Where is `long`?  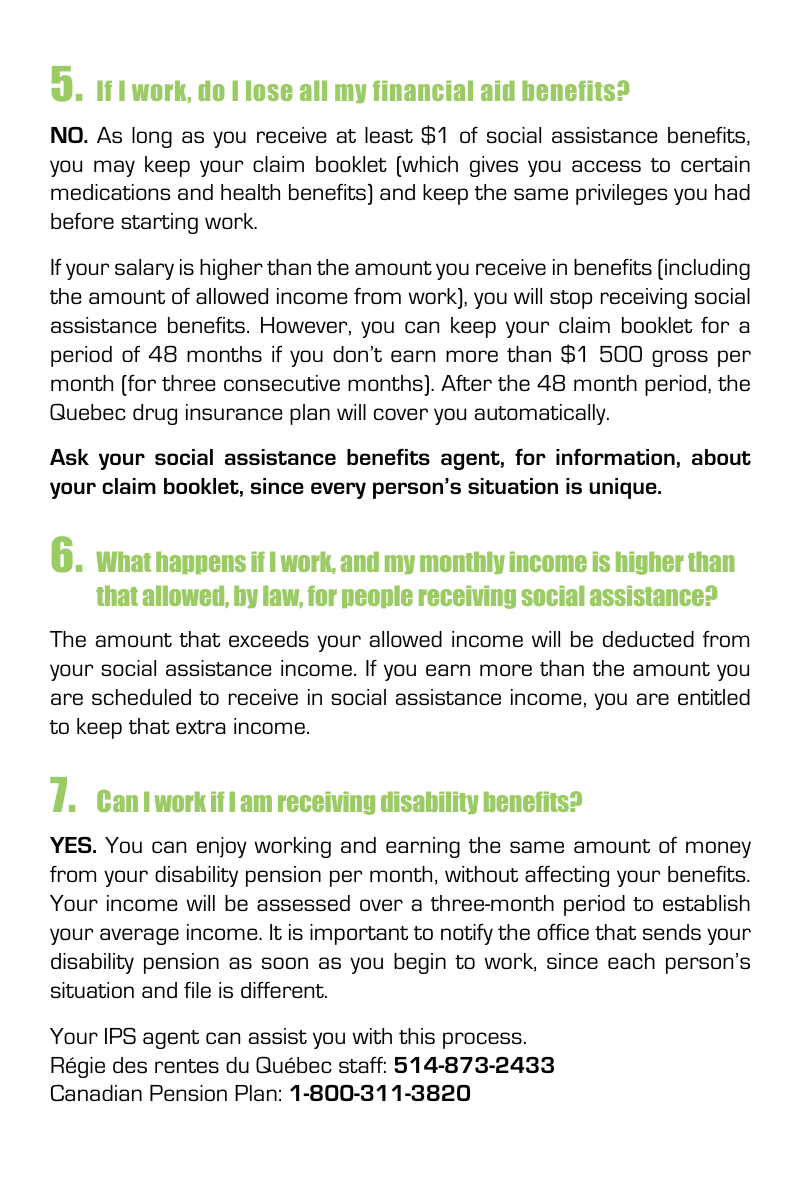 long is located at coordinates (152, 137).
